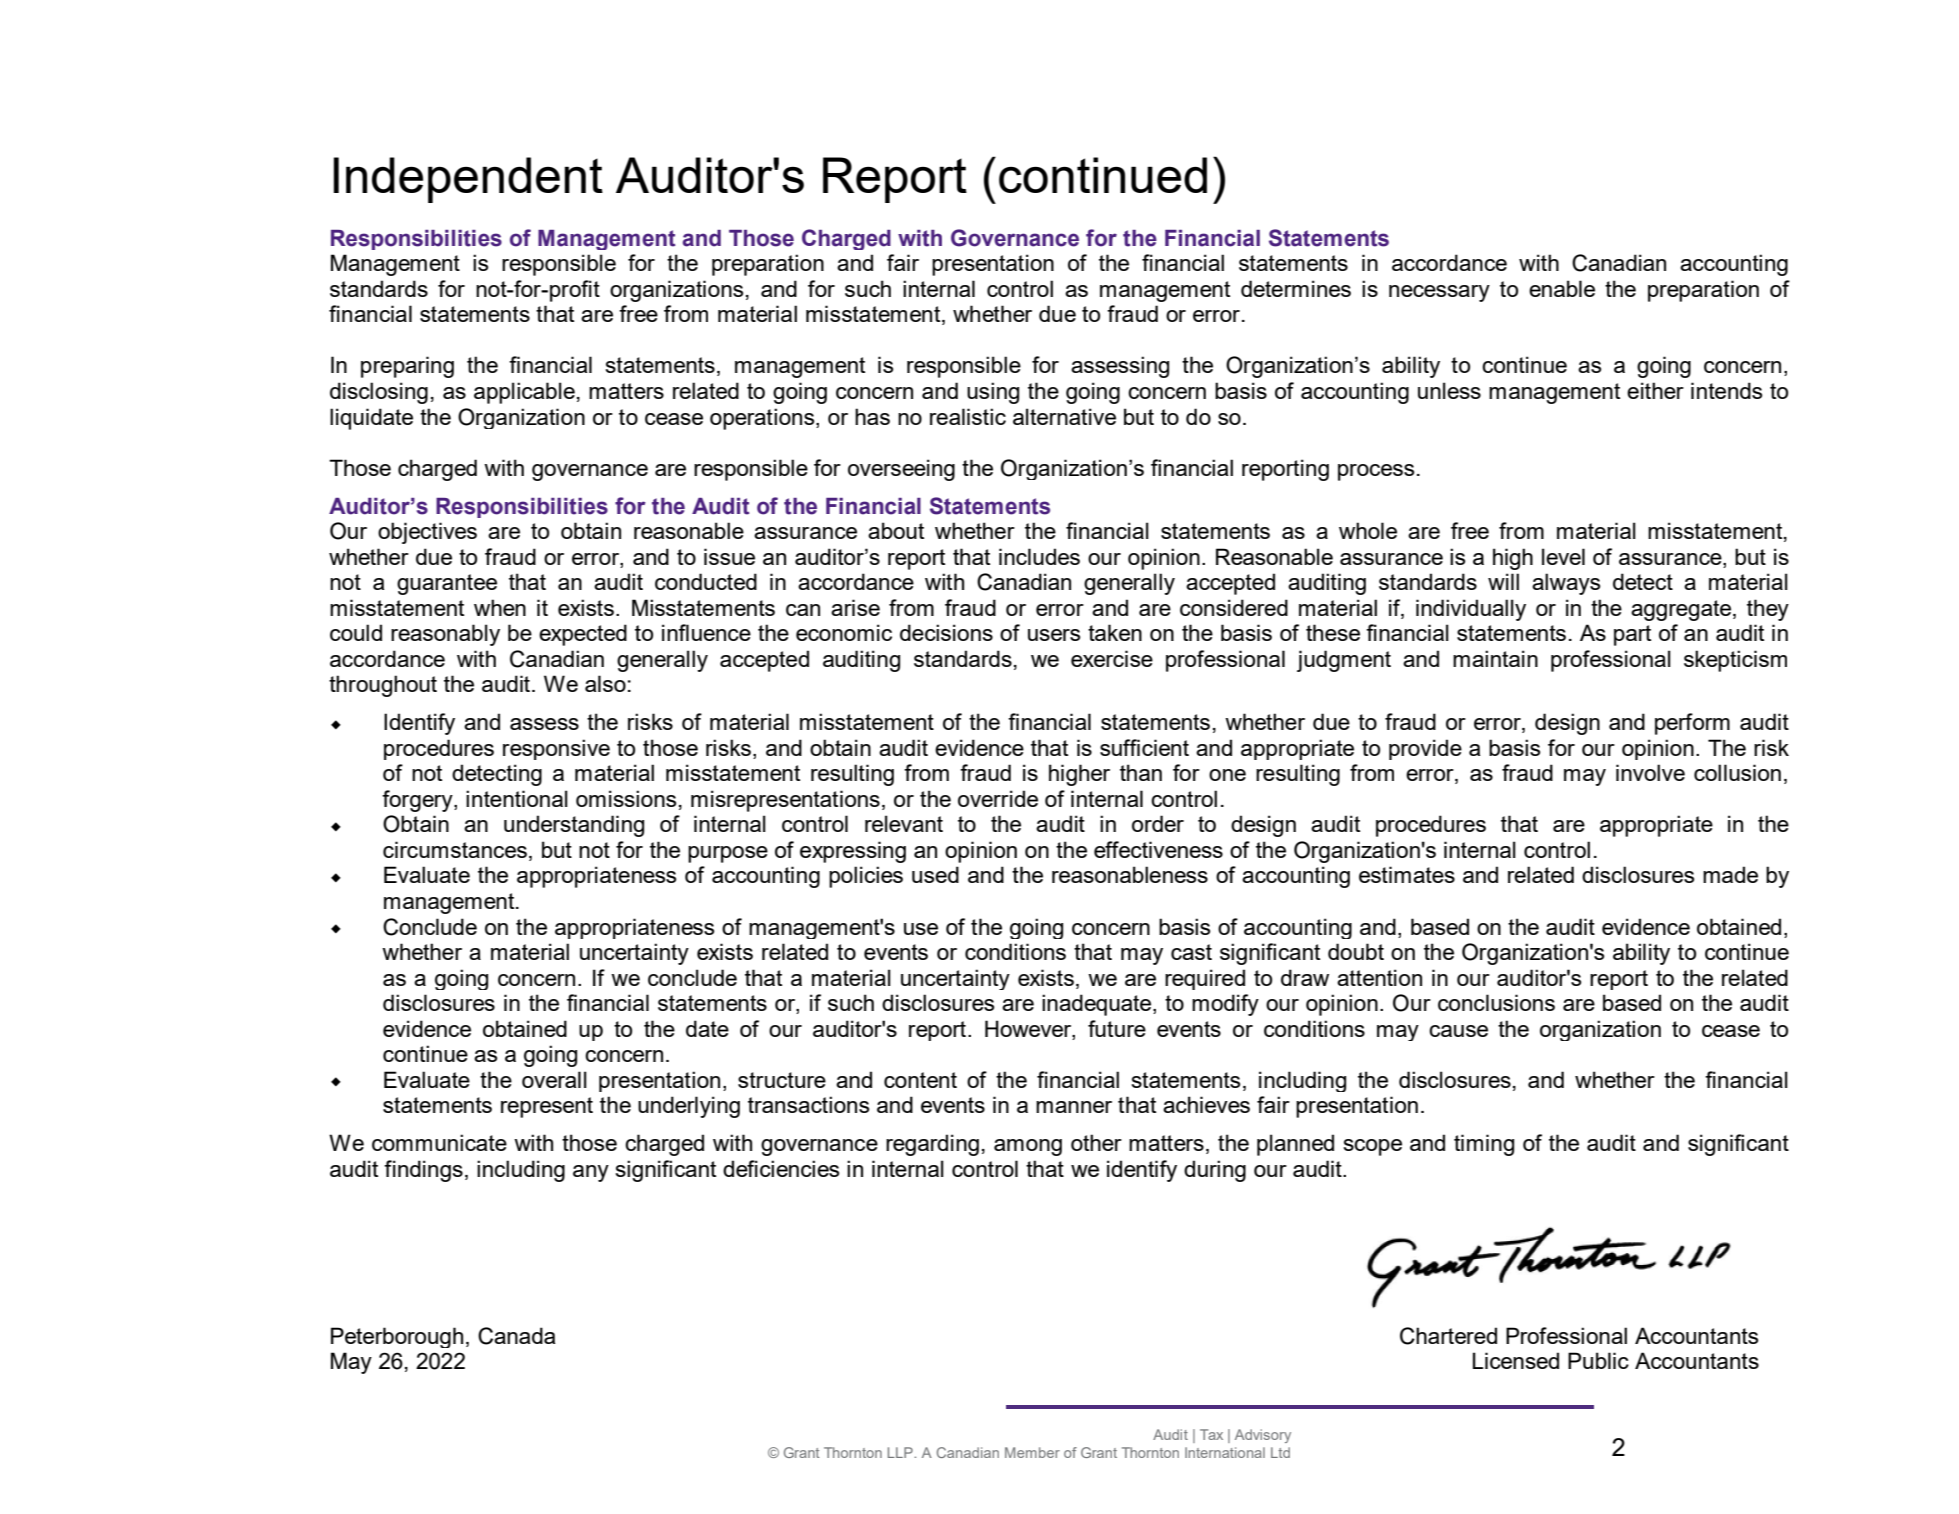 The width and height of the document is (1959, 1514). Describe the element at coordinates (1032, 1452) in the document. I see `Member` at that location.
